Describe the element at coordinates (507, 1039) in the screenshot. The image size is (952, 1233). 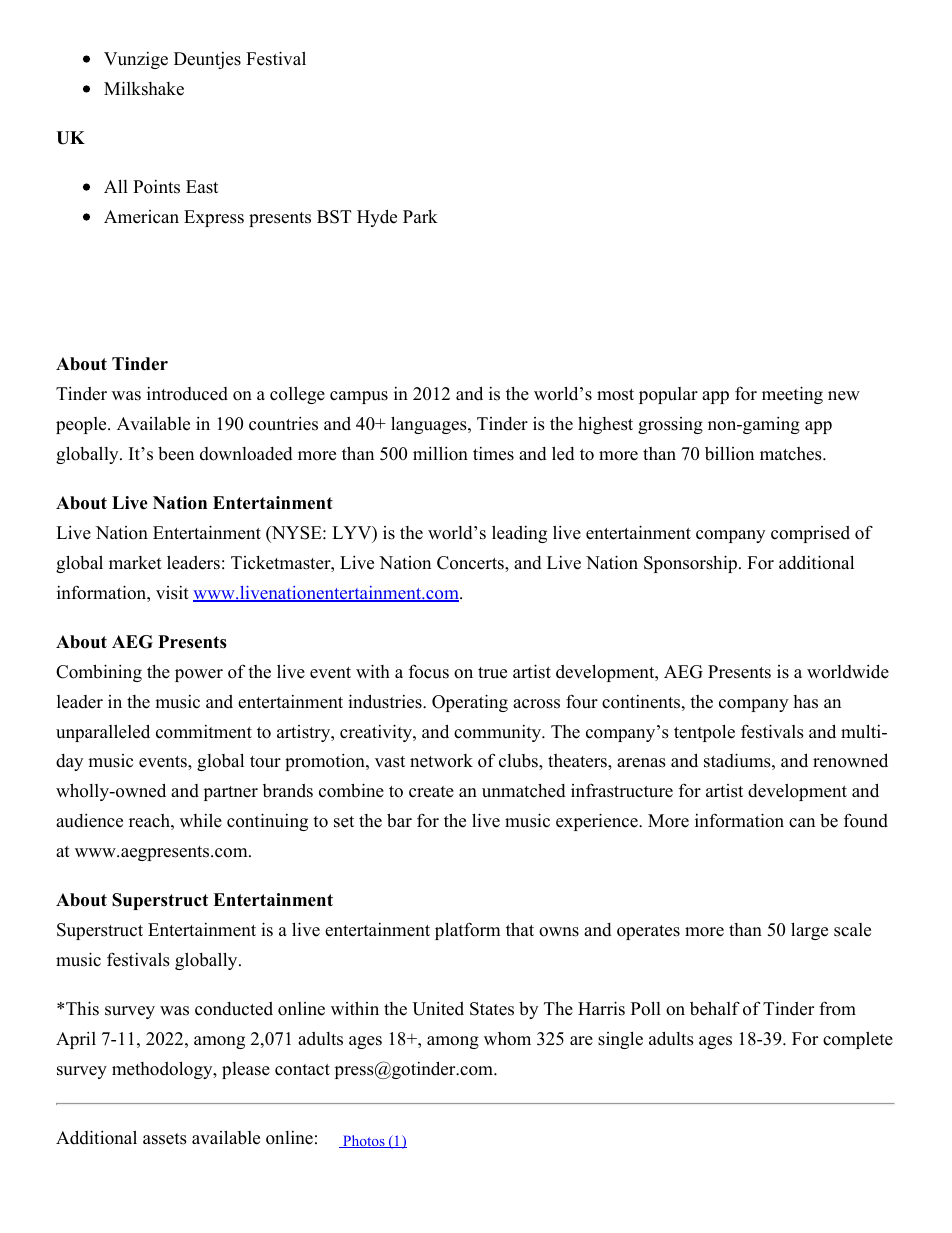
I see `whom` at that location.
